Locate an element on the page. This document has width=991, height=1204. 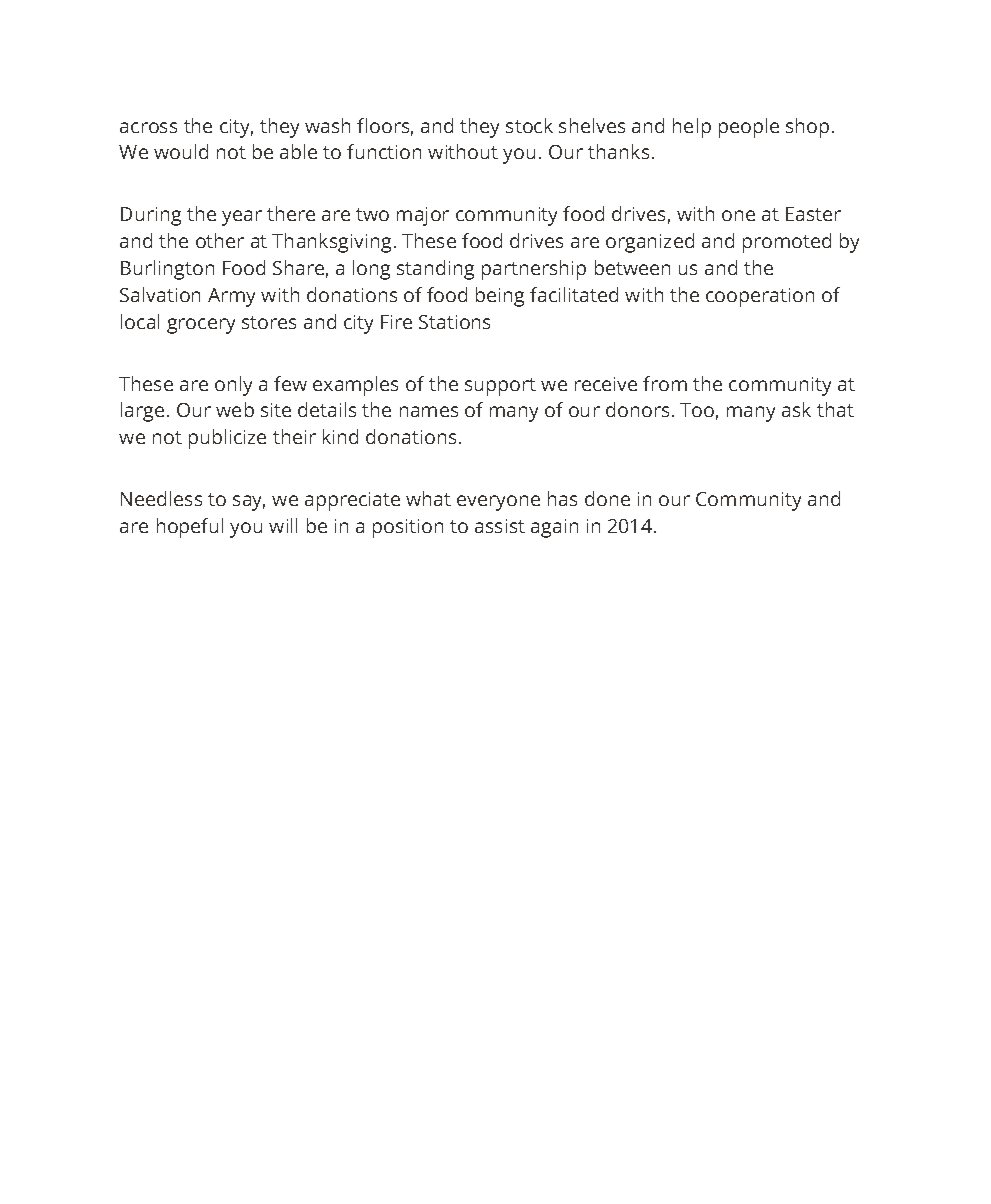
Stations is located at coordinates (454, 322).
